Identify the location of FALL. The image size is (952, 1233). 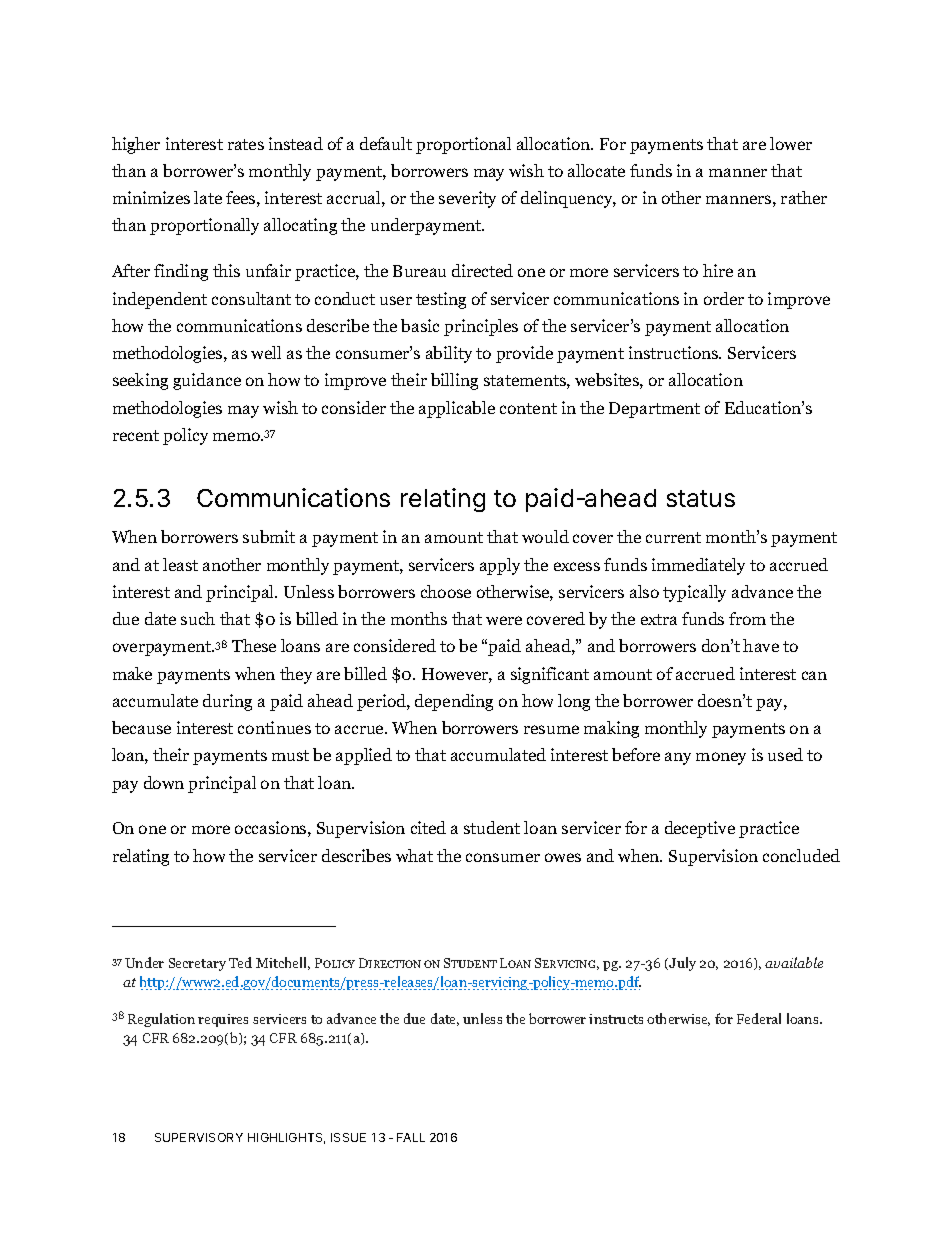
(411, 1137).
